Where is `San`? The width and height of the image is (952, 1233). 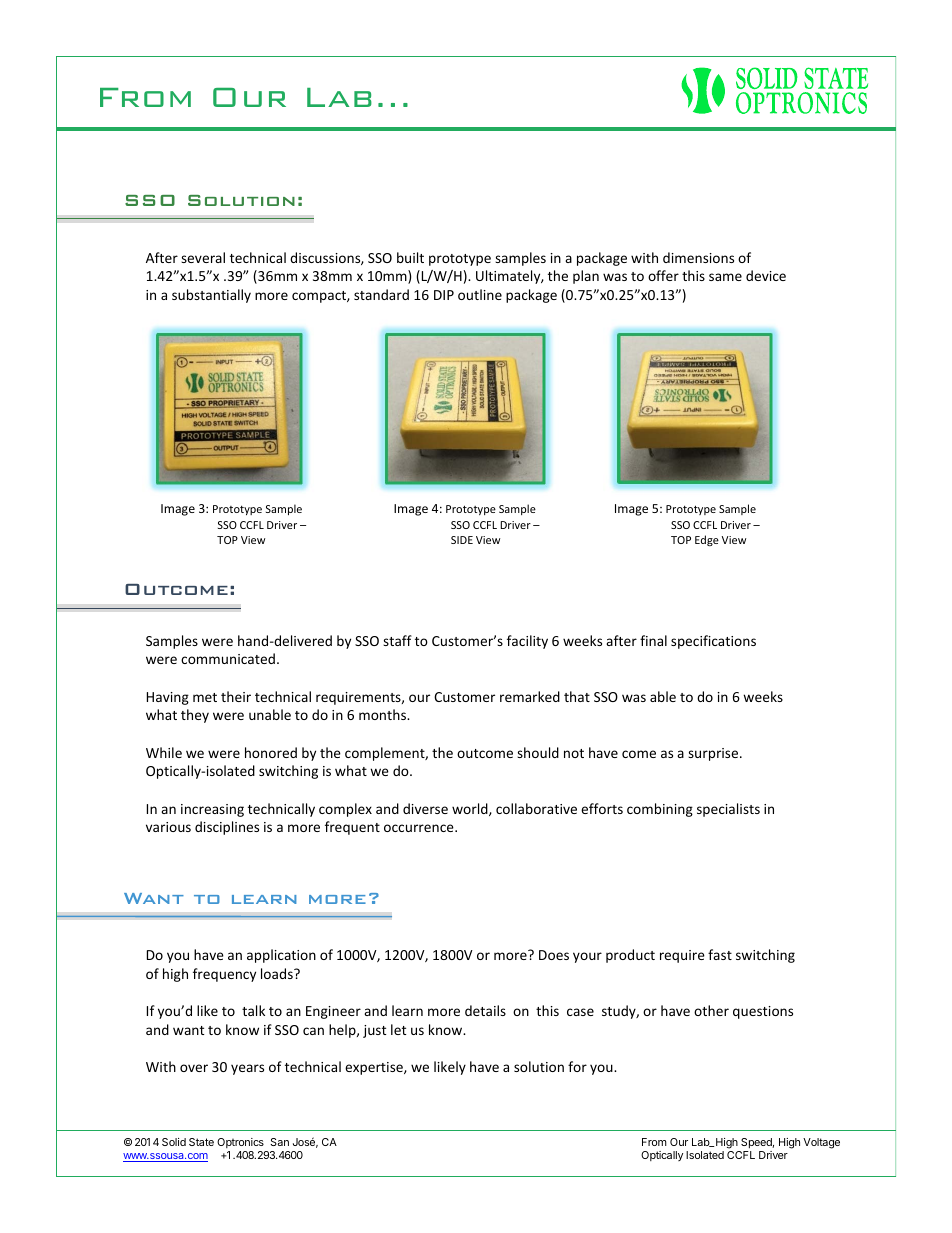 San is located at coordinates (279, 1142).
